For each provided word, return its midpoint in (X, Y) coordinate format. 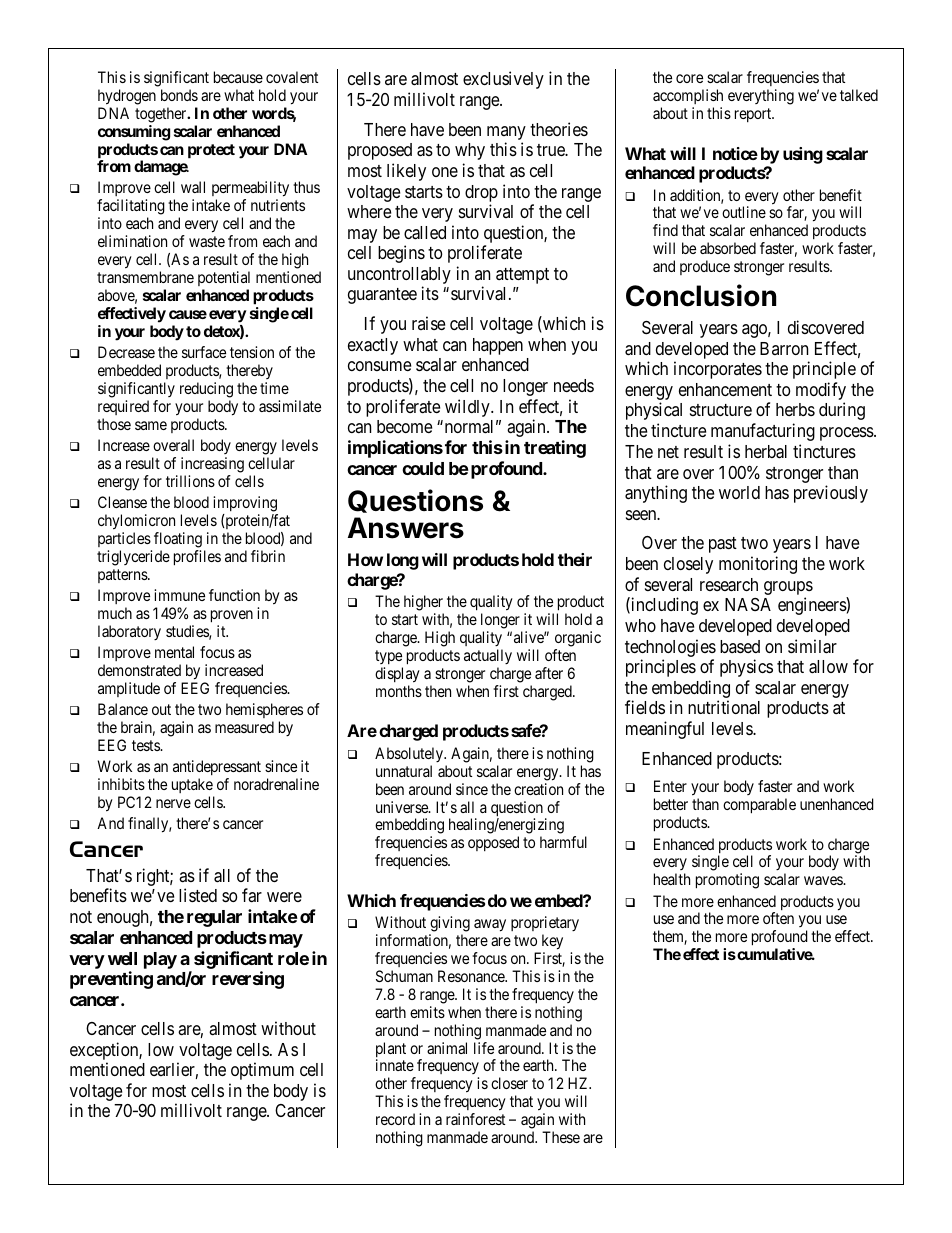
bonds (179, 95)
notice (735, 153)
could (423, 468)
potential (224, 278)
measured (244, 727)
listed (198, 895)
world (739, 492)
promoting (727, 881)
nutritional (724, 707)
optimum (262, 1071)
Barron (784, 348)
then (438, 691)
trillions (190, 481)
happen (498, 346)
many (506, 133)
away (490, 925)
